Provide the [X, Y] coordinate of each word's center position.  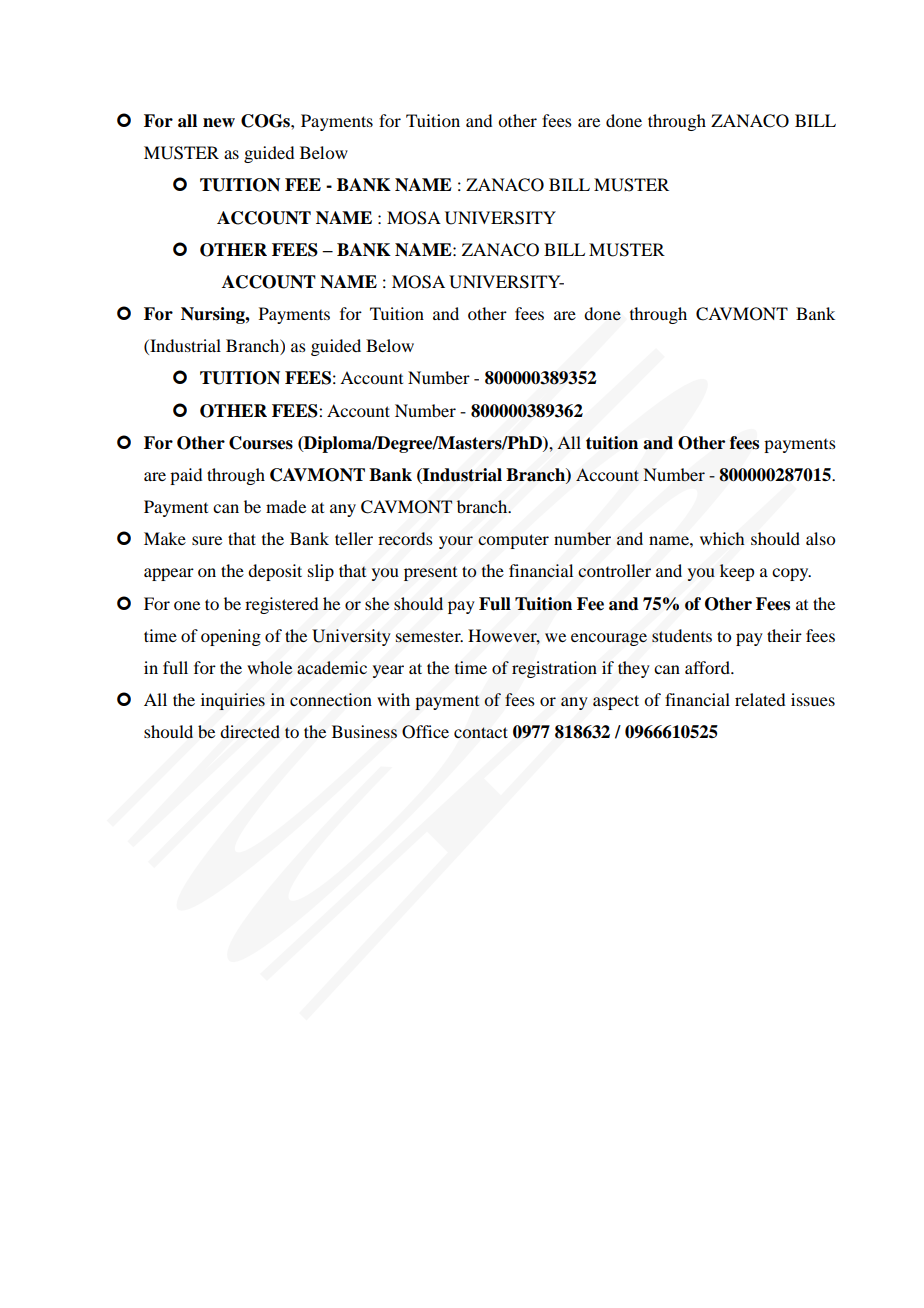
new [219, 123]
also [820, 538]
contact [481, 732]
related [760, 699]
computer [513, 541]
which [722, 538]
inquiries [233, 701]
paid [186, 476]
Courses [261, 443]
